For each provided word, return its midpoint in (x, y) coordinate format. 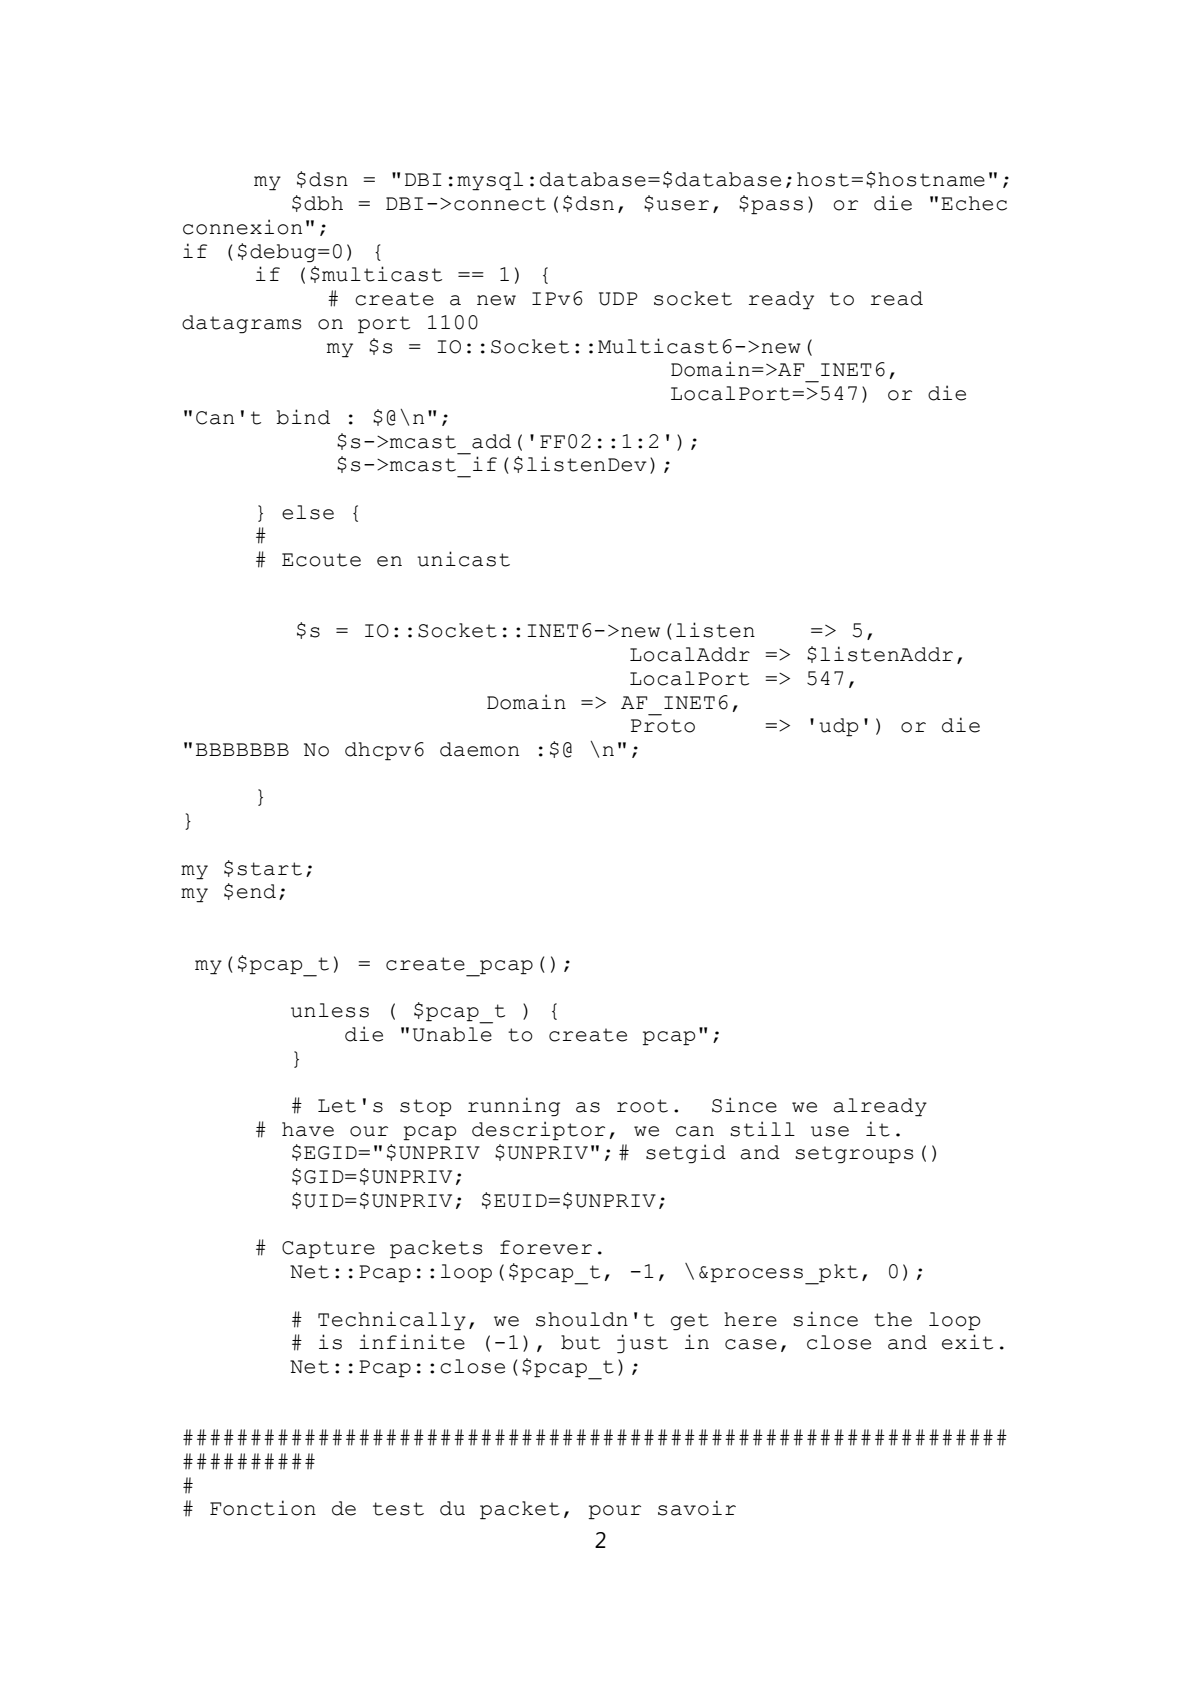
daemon (479, 749)
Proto (663, 726)
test (398, 1509)
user (683, 205)
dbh (323, 203)
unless (330, 1010)
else (308, 512)
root (642, 1106)
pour (615, 1512)
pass (777, 207)
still (762, 1129)
